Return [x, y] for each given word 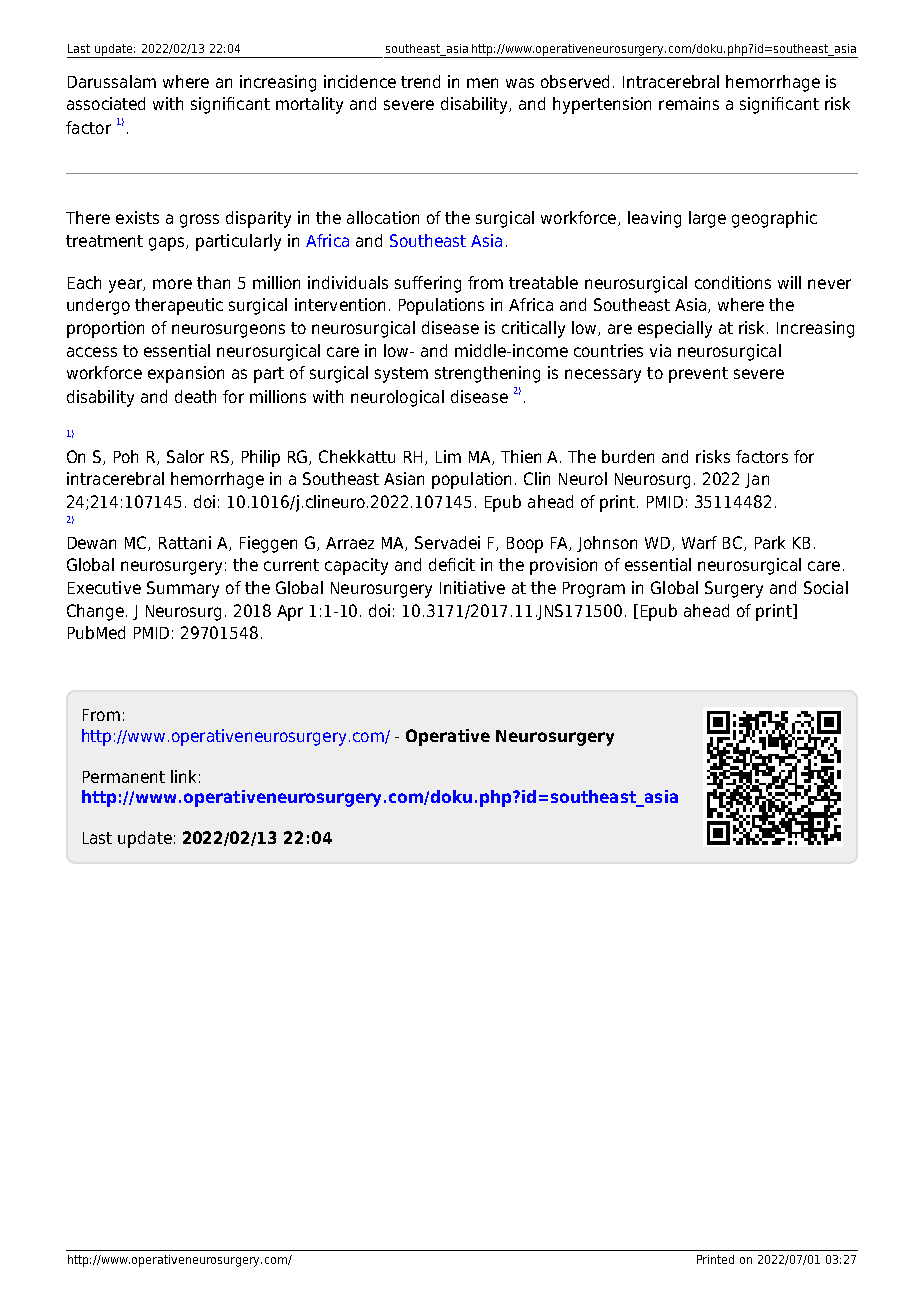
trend [420, 81]
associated [106, 103]
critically [533, 329]
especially [675, 329]
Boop [525, 545]
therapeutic [179, 306]
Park [770, 542]
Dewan [92, 543]
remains [689, 103]
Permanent [124, 777]
